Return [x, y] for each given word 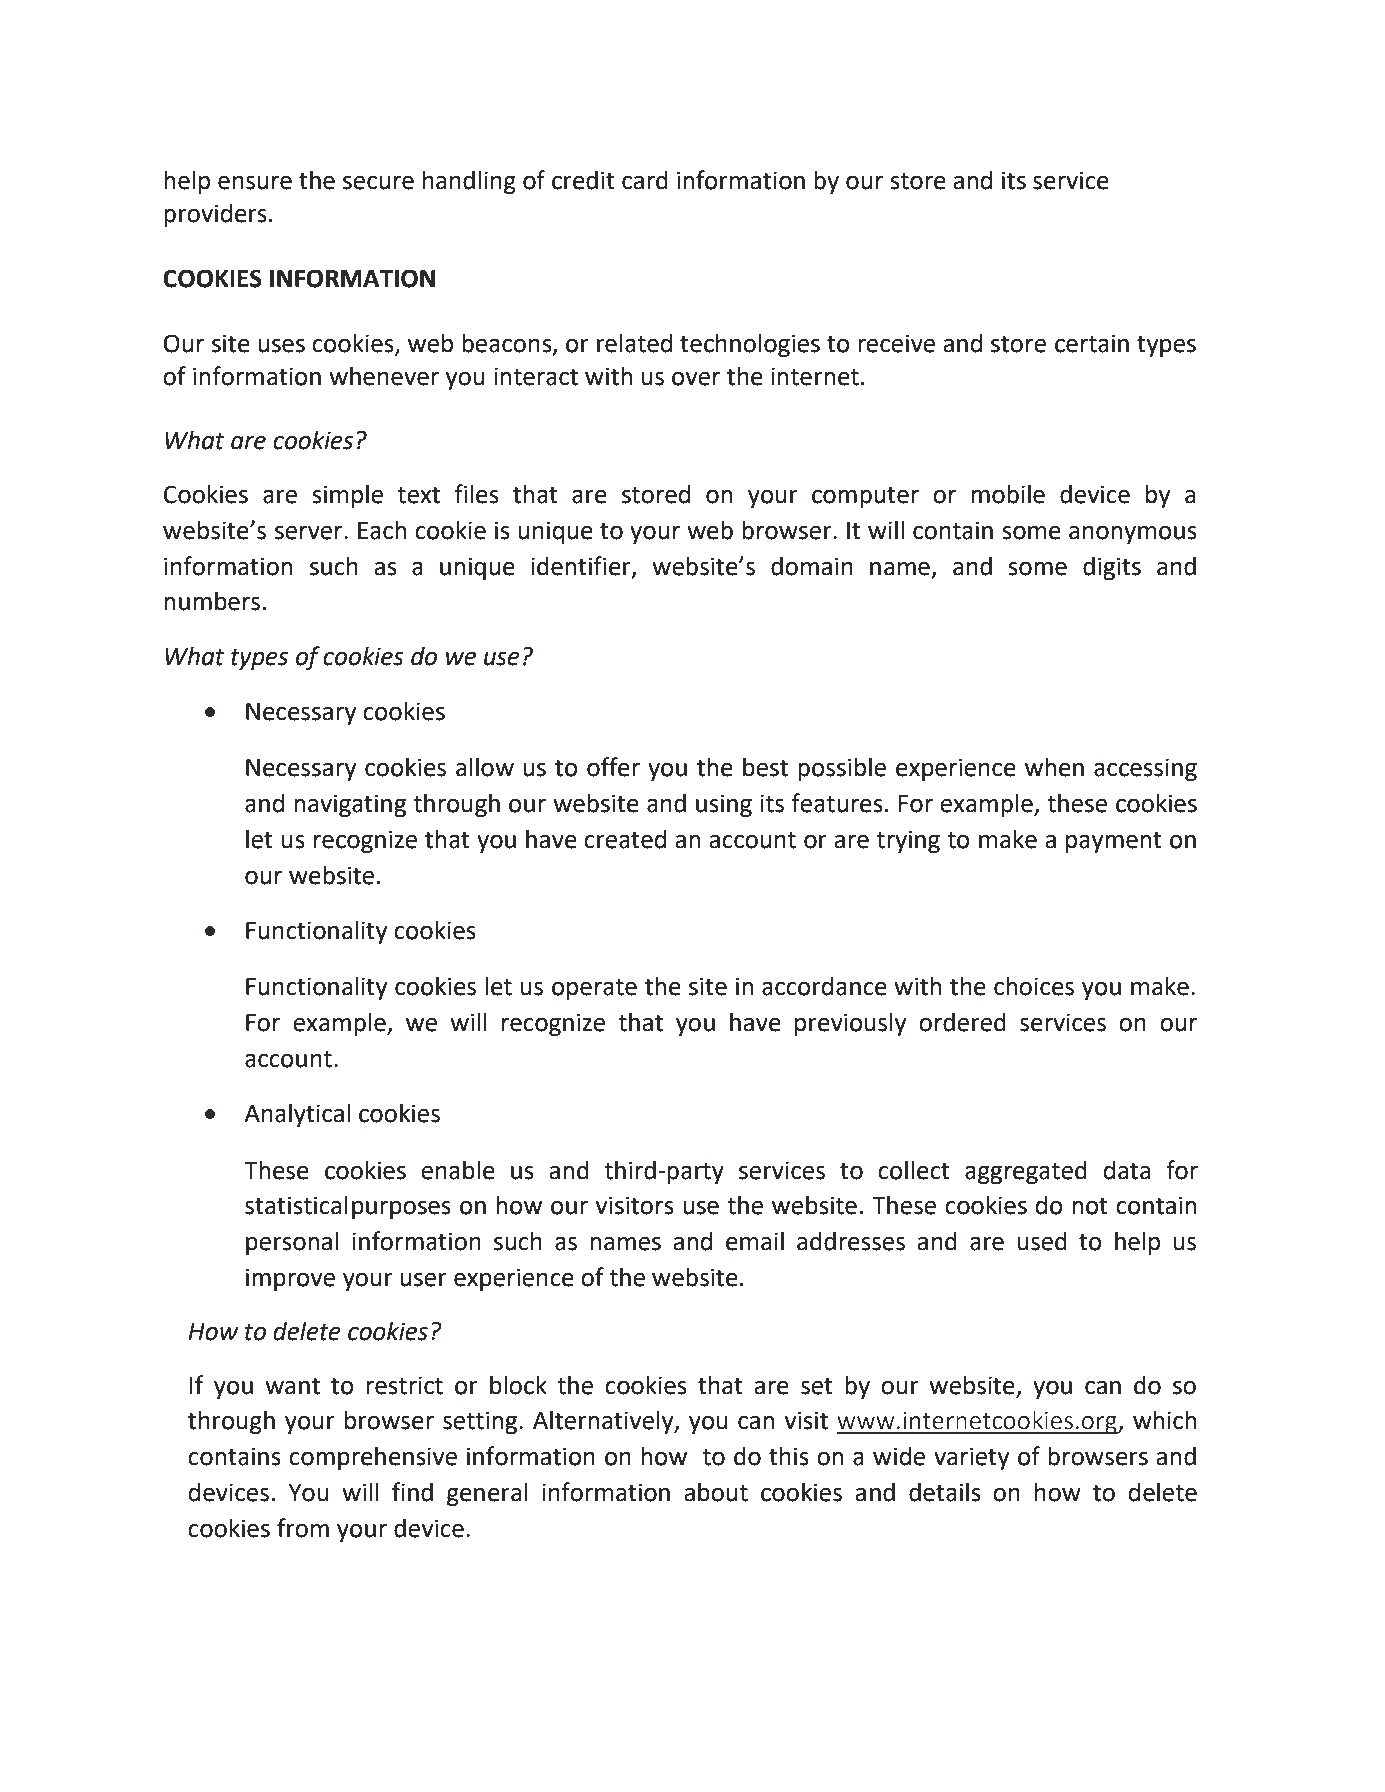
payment [1114, 842]
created [625, 839]
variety [971, 1458]
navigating [350, 805]
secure [378, 183]
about [716, 1492]
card [645, 180]
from [303, 1528]
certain [1092, 343]
